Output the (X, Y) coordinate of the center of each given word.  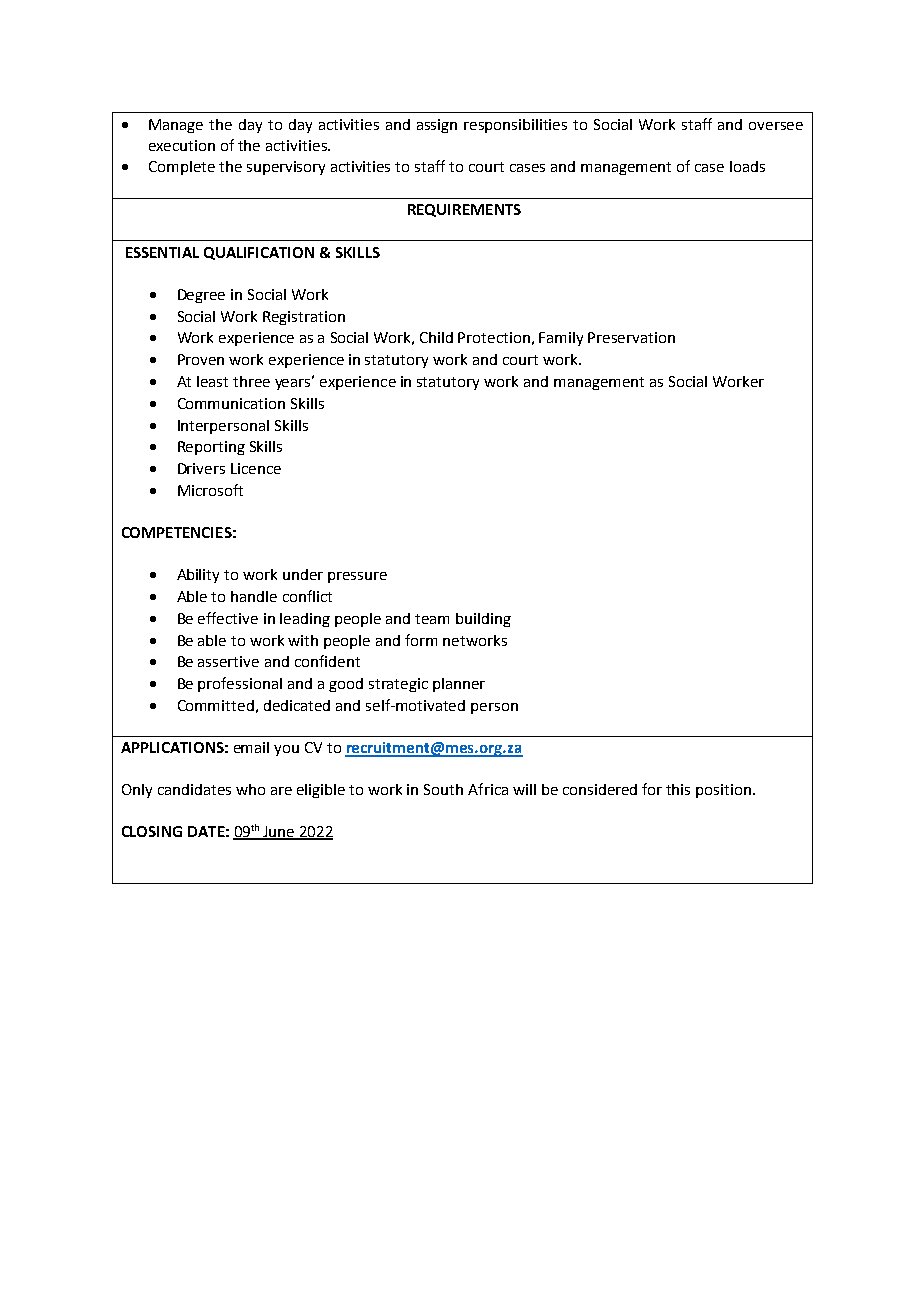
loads (747, 166)
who (250, 789)
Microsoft (210, 490)
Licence (256, 468)
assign (437, 126)
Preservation (631, 337)
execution (182, 145)
